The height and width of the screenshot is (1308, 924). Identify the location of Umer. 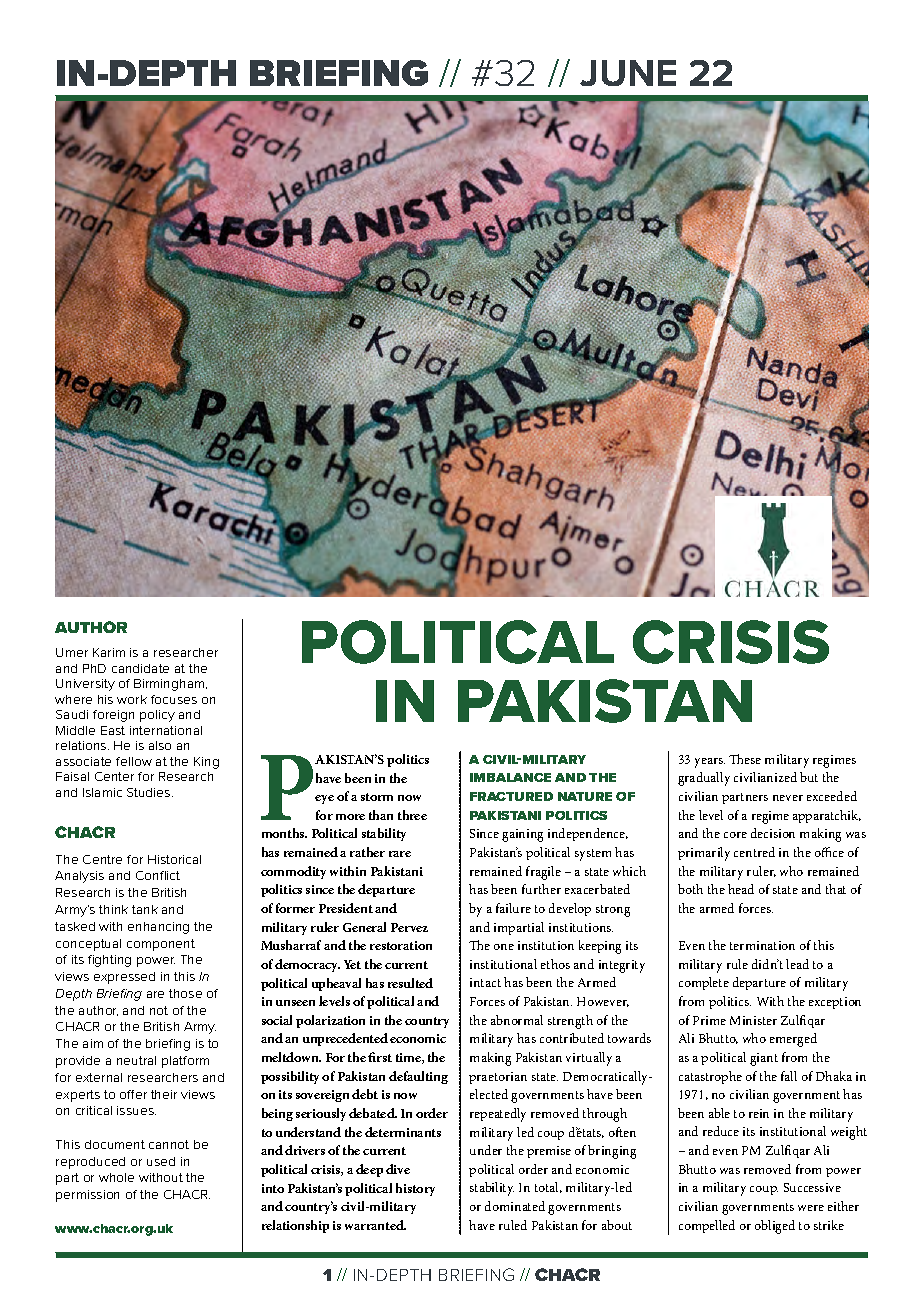
(72, 652).
